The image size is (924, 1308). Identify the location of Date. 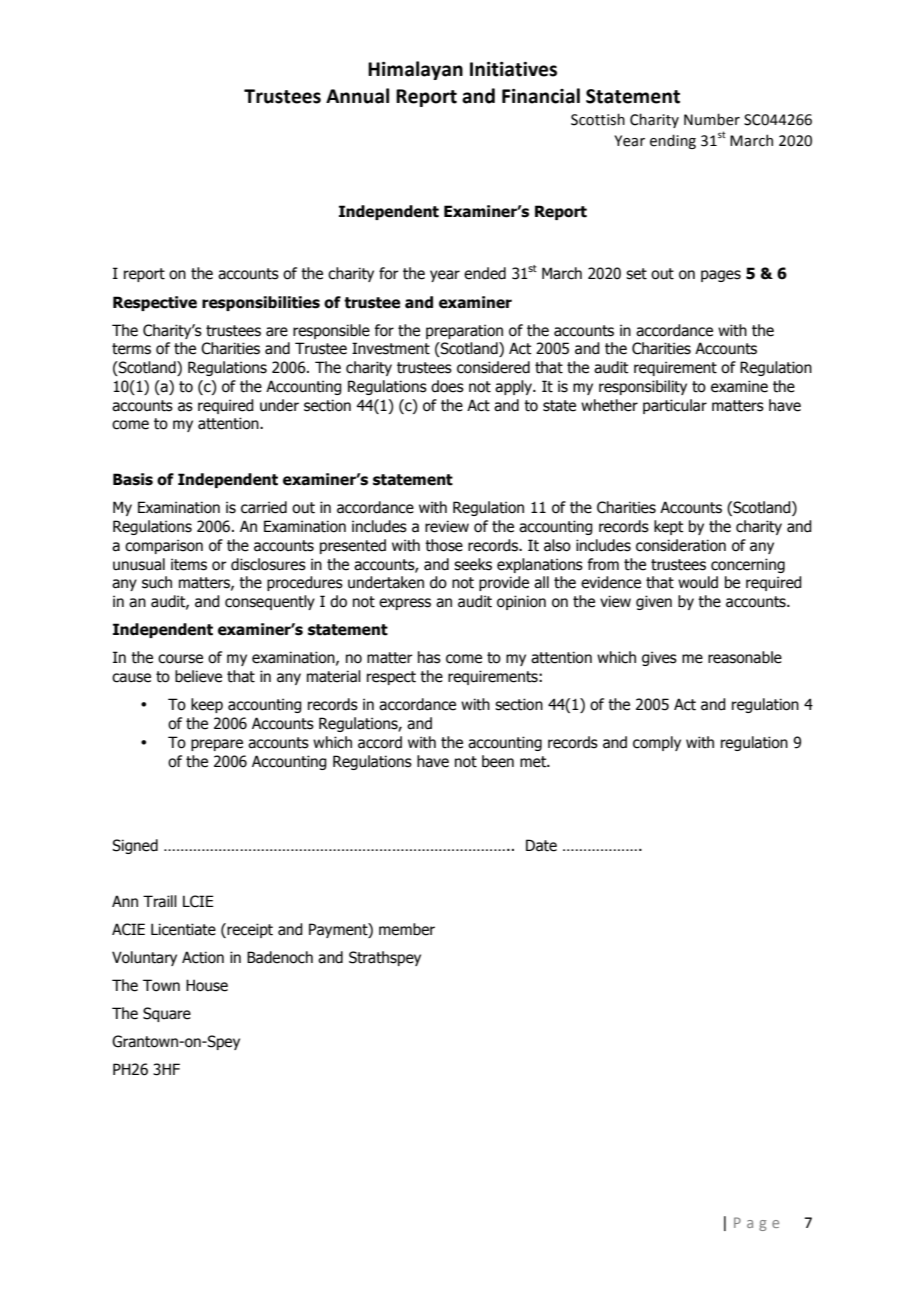
(541, 845).
